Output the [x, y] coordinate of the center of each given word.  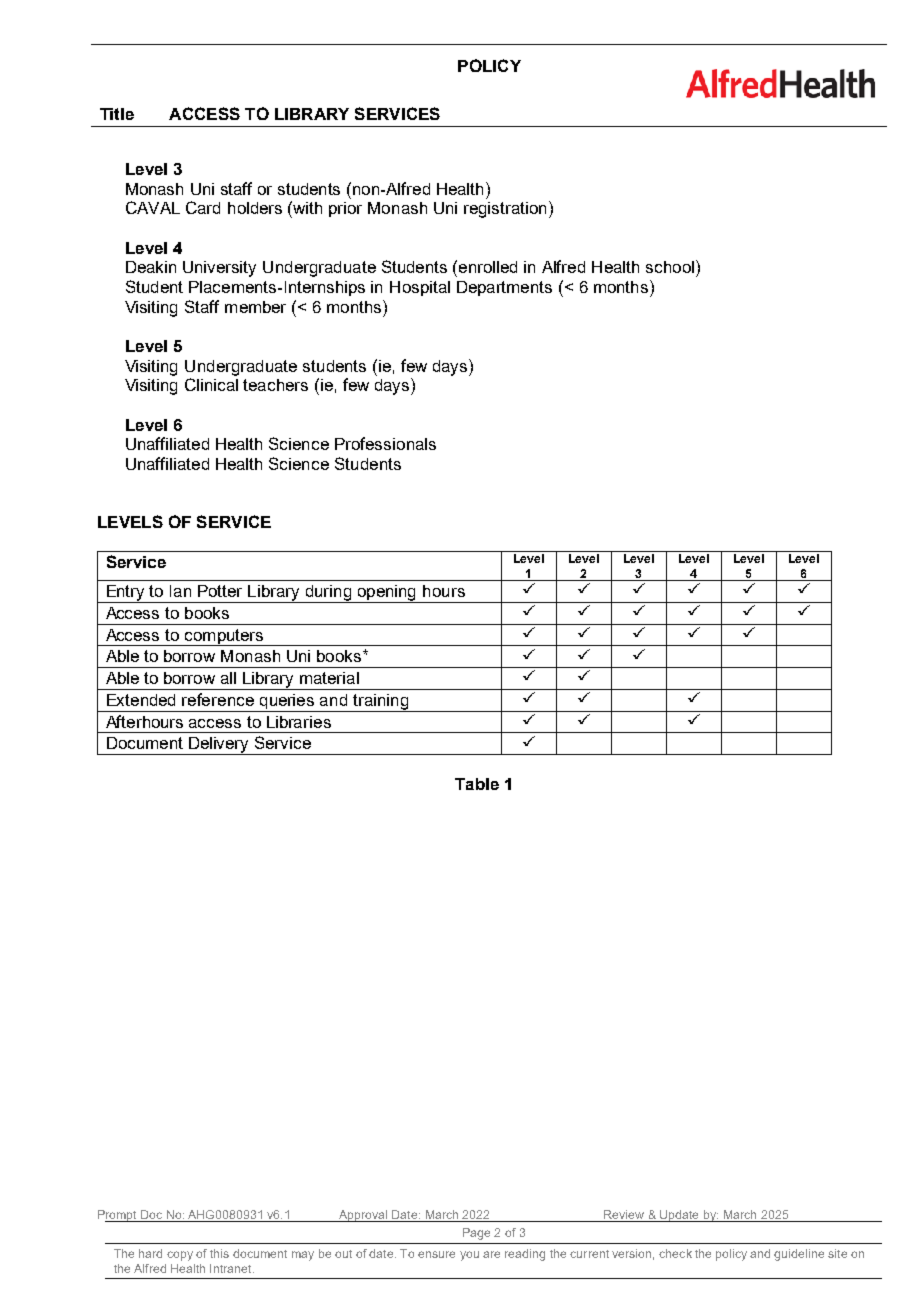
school [670, 267]
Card [203, 207]
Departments [504, 288]
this [219, 1253]
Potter [220, 591]
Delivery [219, 746]
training [380, 703]
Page [476, 1234]
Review [624, 1214]
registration [505, 210]
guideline [799, 1255]
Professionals [385, 443]
